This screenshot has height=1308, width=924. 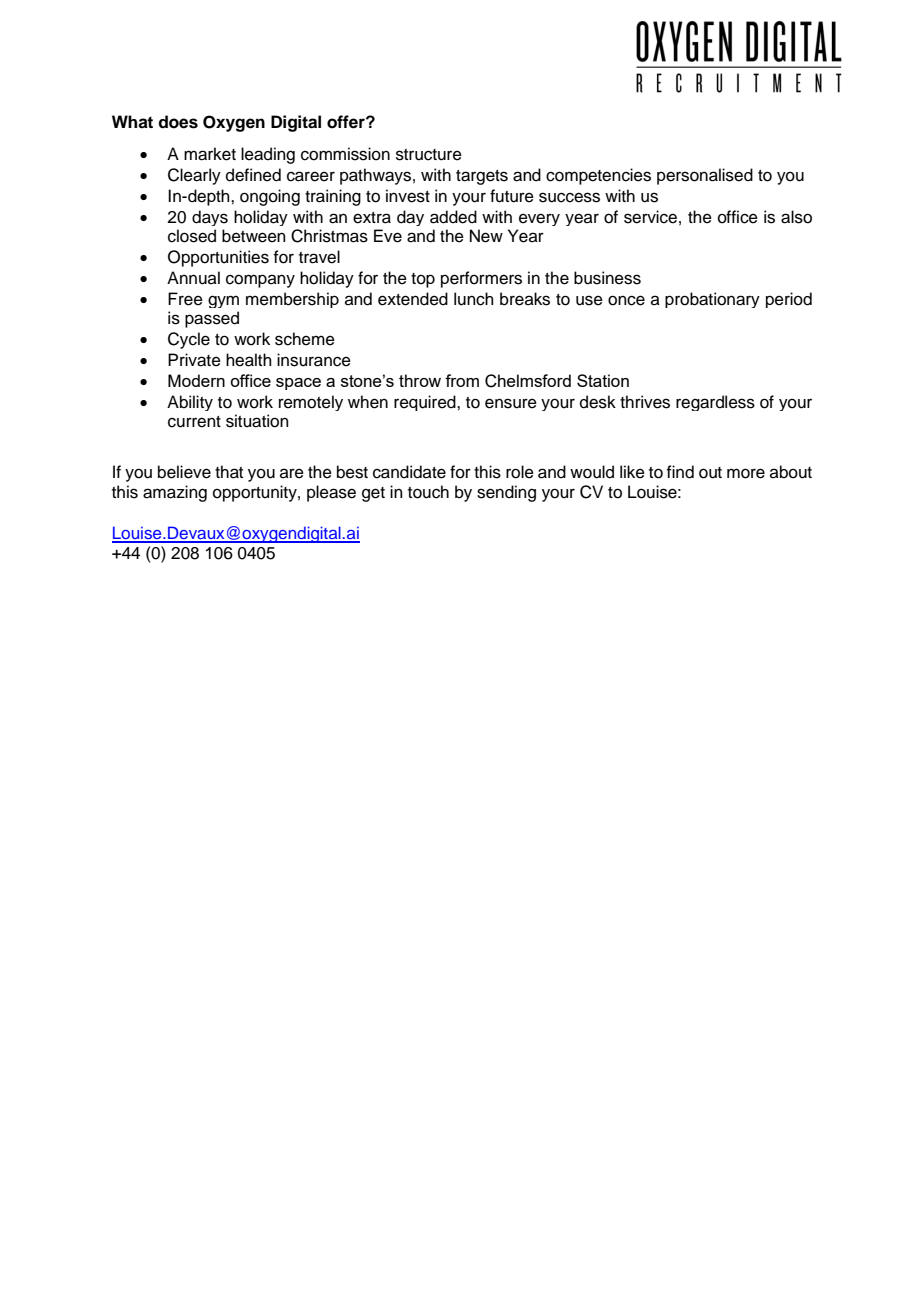 I want to click on that, so click(x=229, y=472).
